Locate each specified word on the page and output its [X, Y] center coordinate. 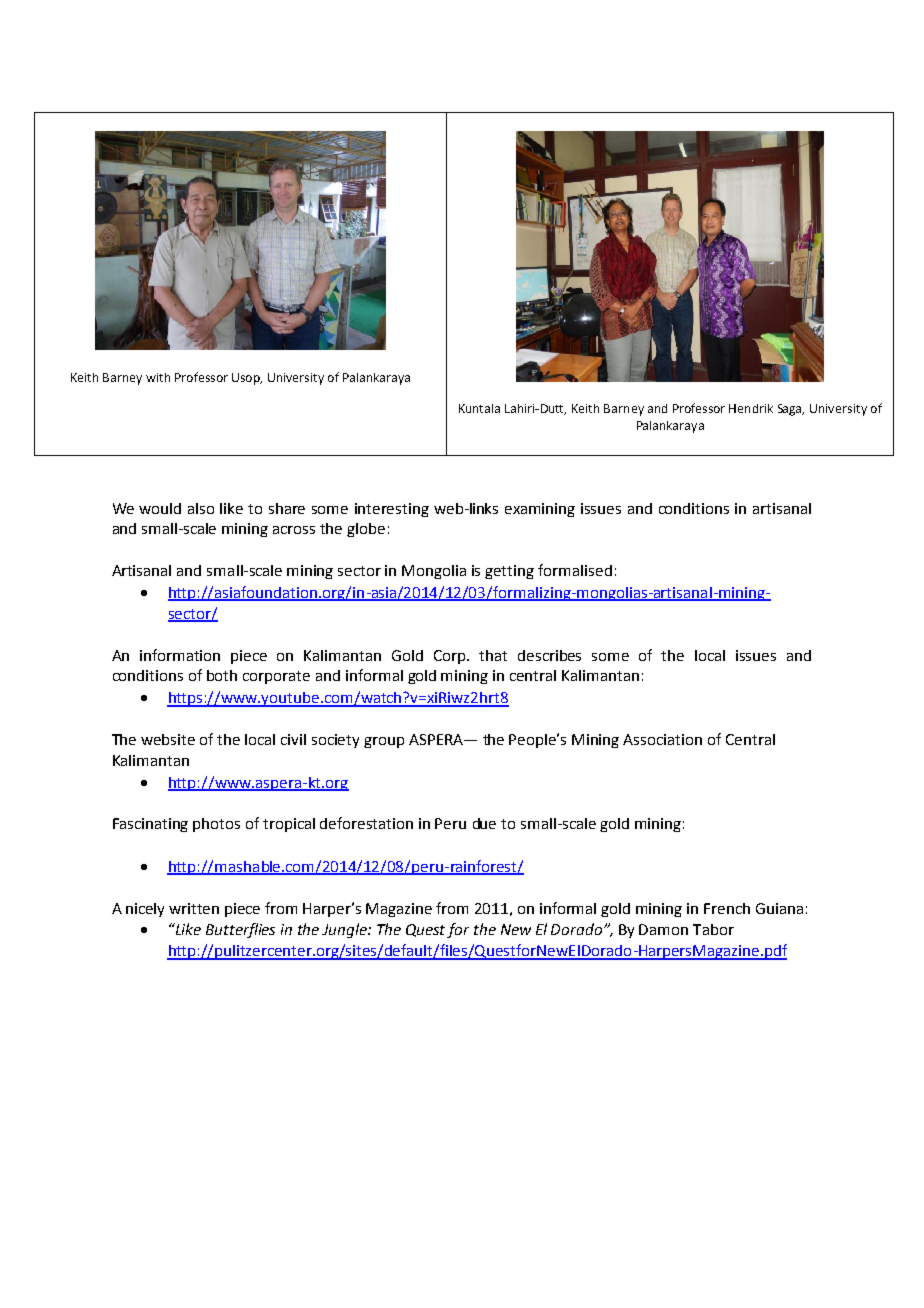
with [158, 377]
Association [662, 739]
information [180, 655]
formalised [575, 570]
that [493, 655]
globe [366, 530]
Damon [663, 929]
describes [549, 655]
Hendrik [751, 408]
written [194, 908]
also [201, 508]
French [727, 908]
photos [216, 825]
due [484, 823]
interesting [392, 510]
